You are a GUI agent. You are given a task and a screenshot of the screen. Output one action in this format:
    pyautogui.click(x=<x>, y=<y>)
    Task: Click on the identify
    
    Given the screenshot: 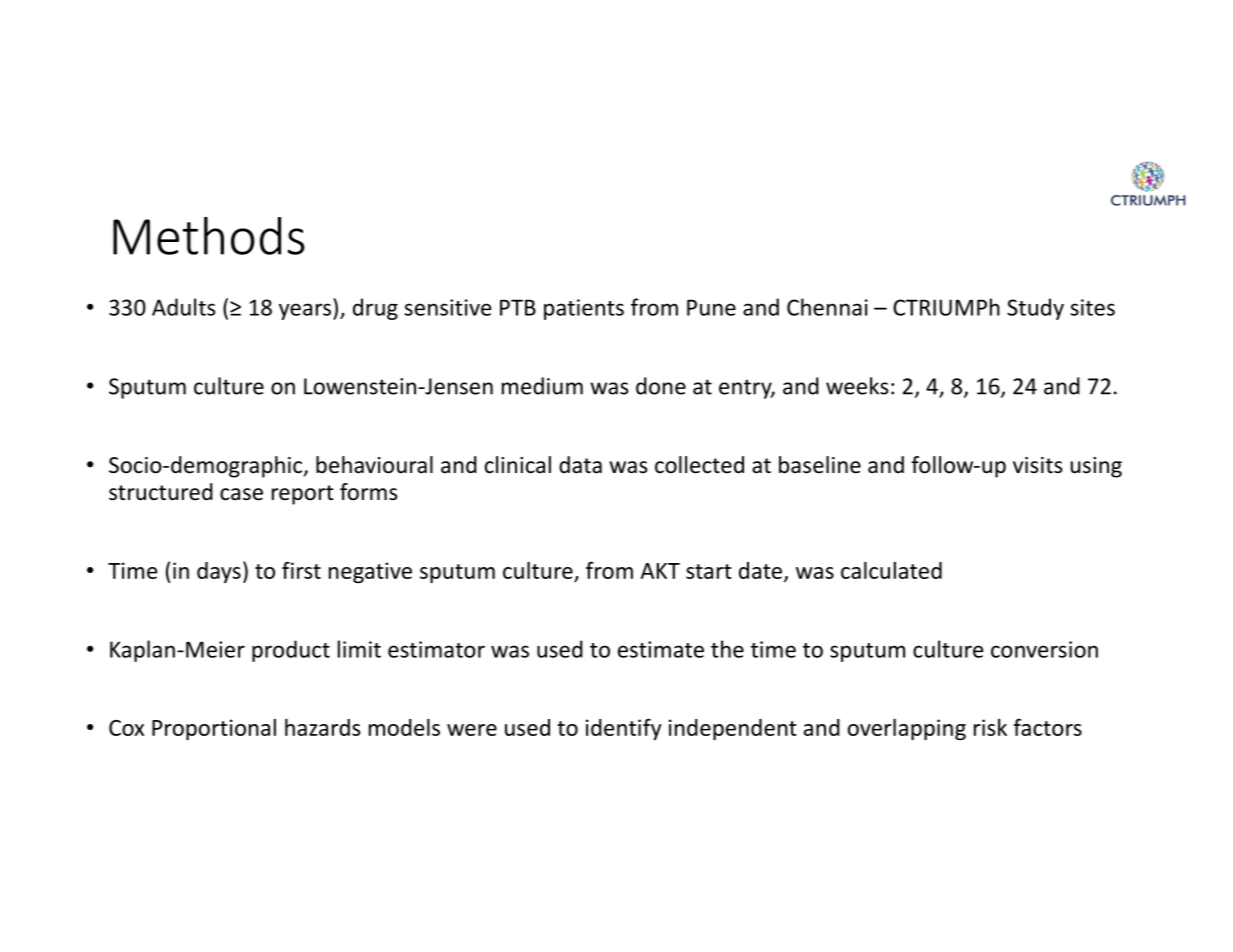 What is the action you would take?
    pyautogui.click(x=624, y=729)
